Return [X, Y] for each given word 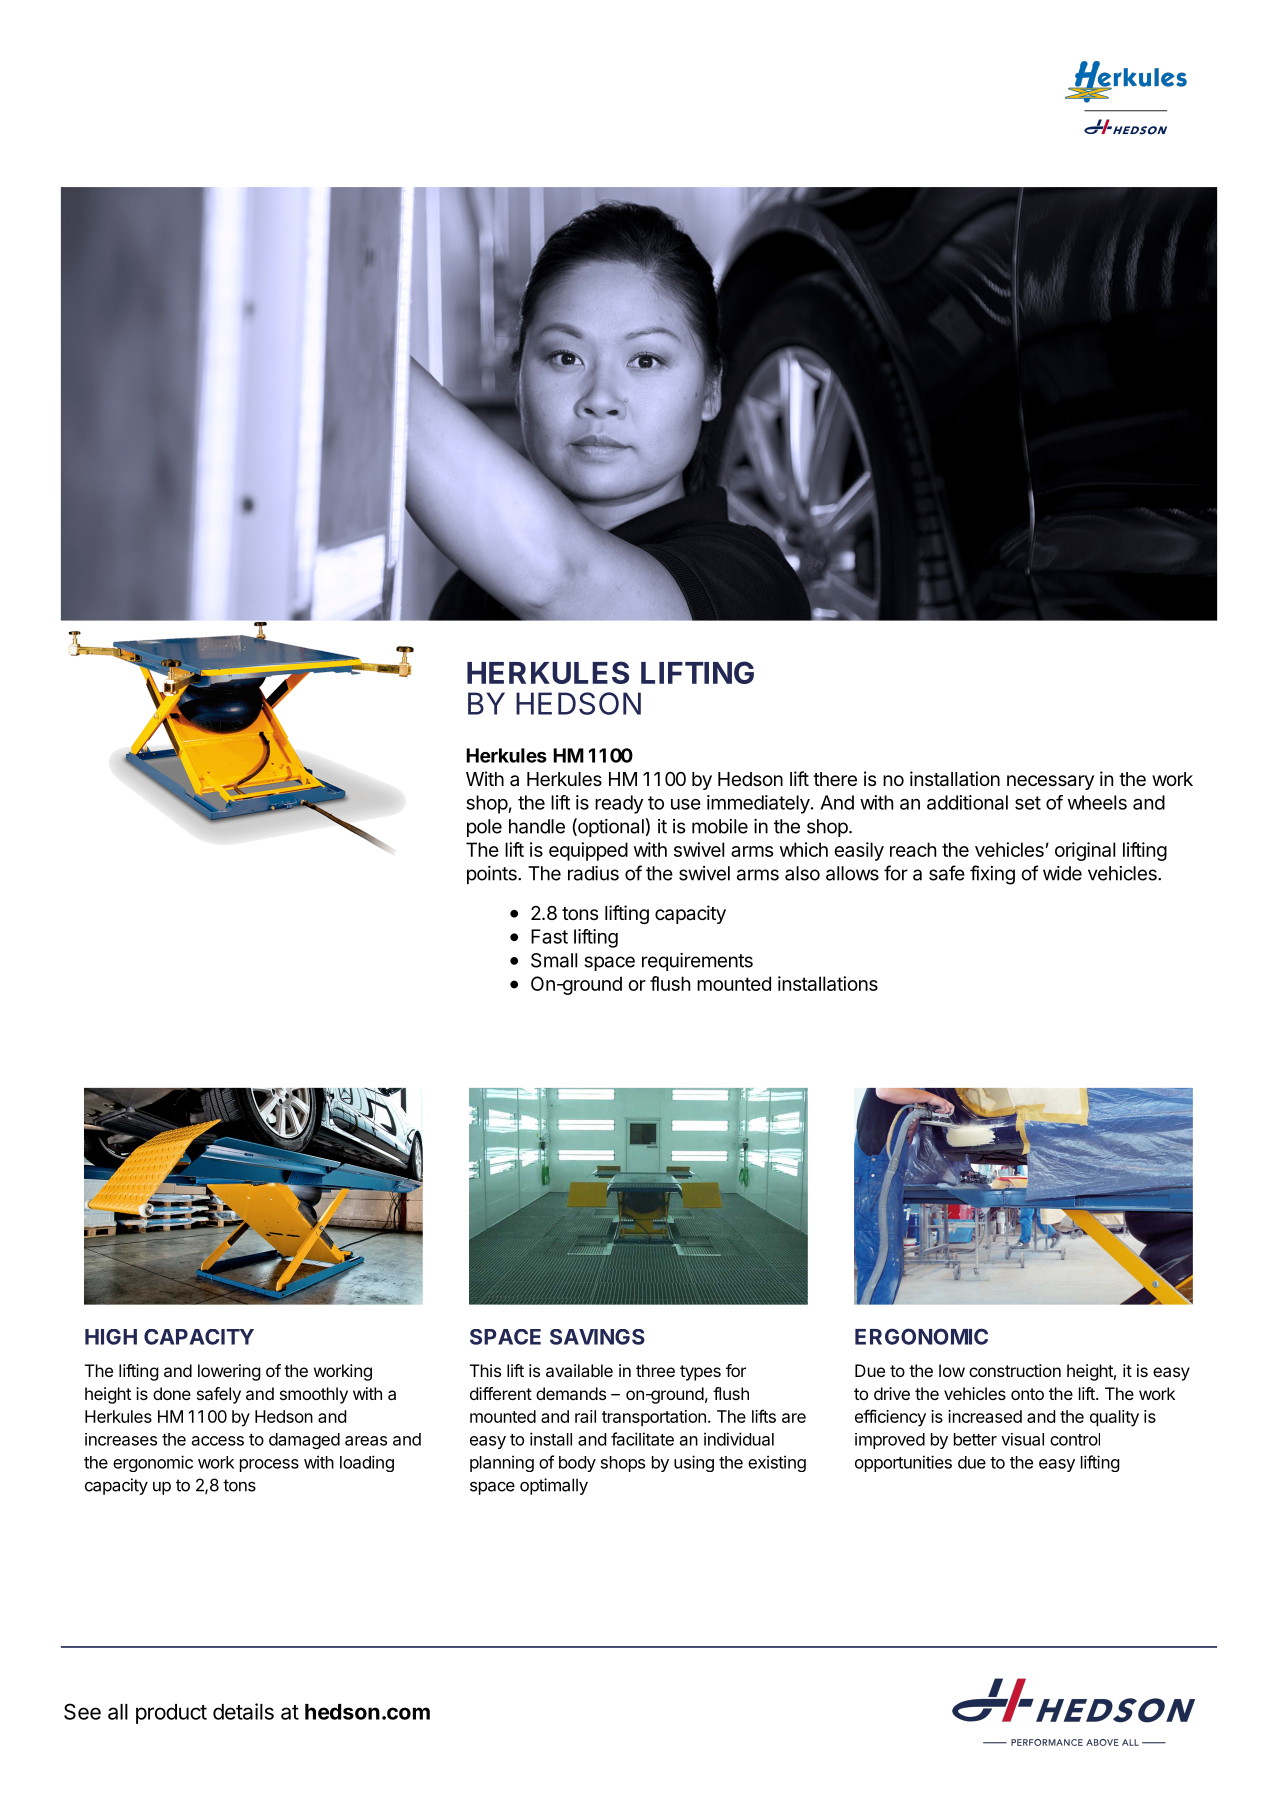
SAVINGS [597, 1337]
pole [484, 828]
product [171, 1714]
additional [967, 802]
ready [619, 804]
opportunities [903, 1463]
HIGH [111, 1337]
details [243, 1711]
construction [1015, 1370]
